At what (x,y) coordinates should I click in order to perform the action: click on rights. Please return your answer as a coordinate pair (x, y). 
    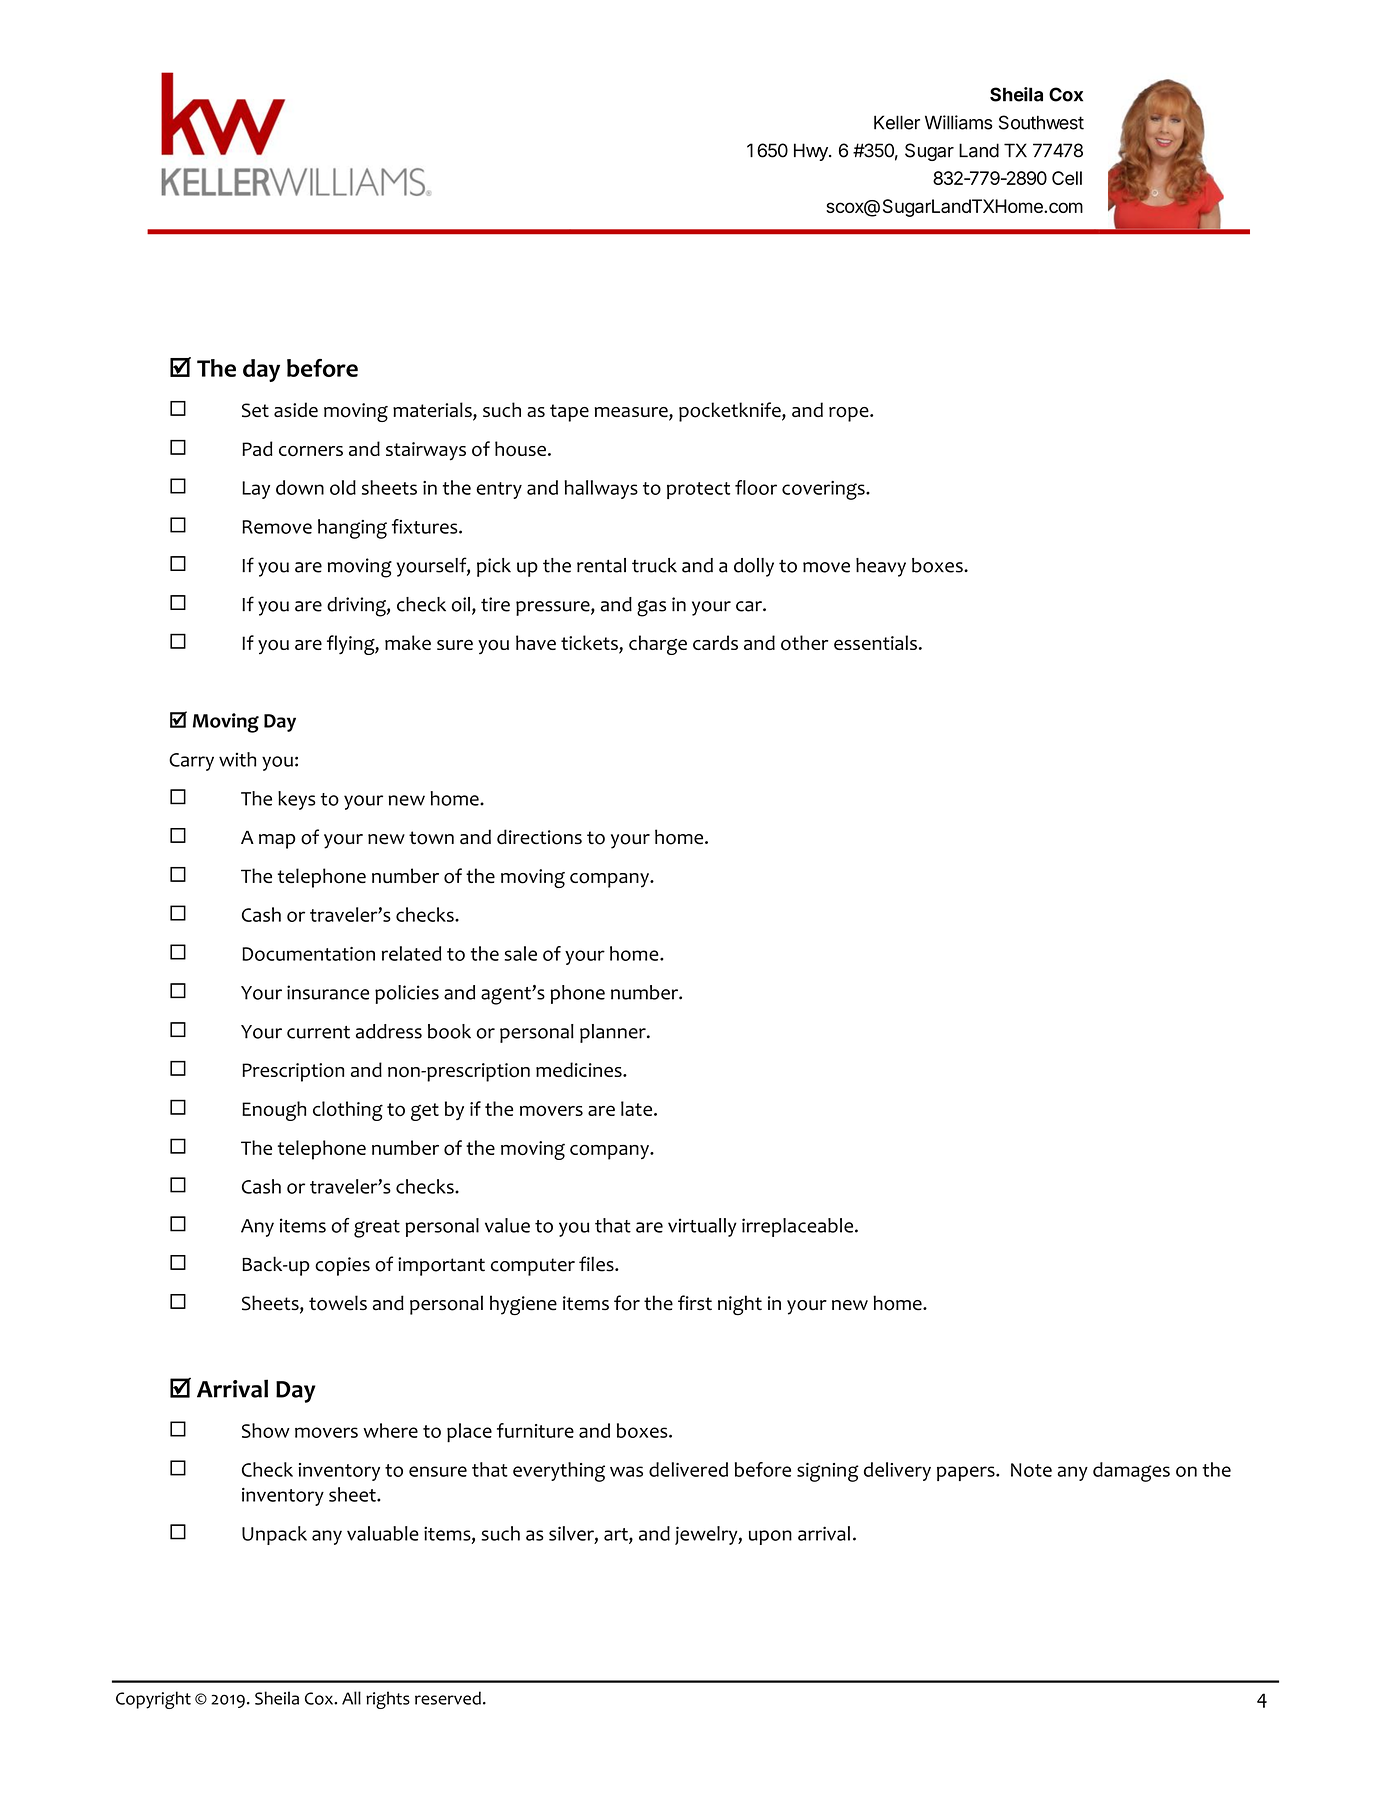
    Looking at the image, I should click on (388, 1700).
